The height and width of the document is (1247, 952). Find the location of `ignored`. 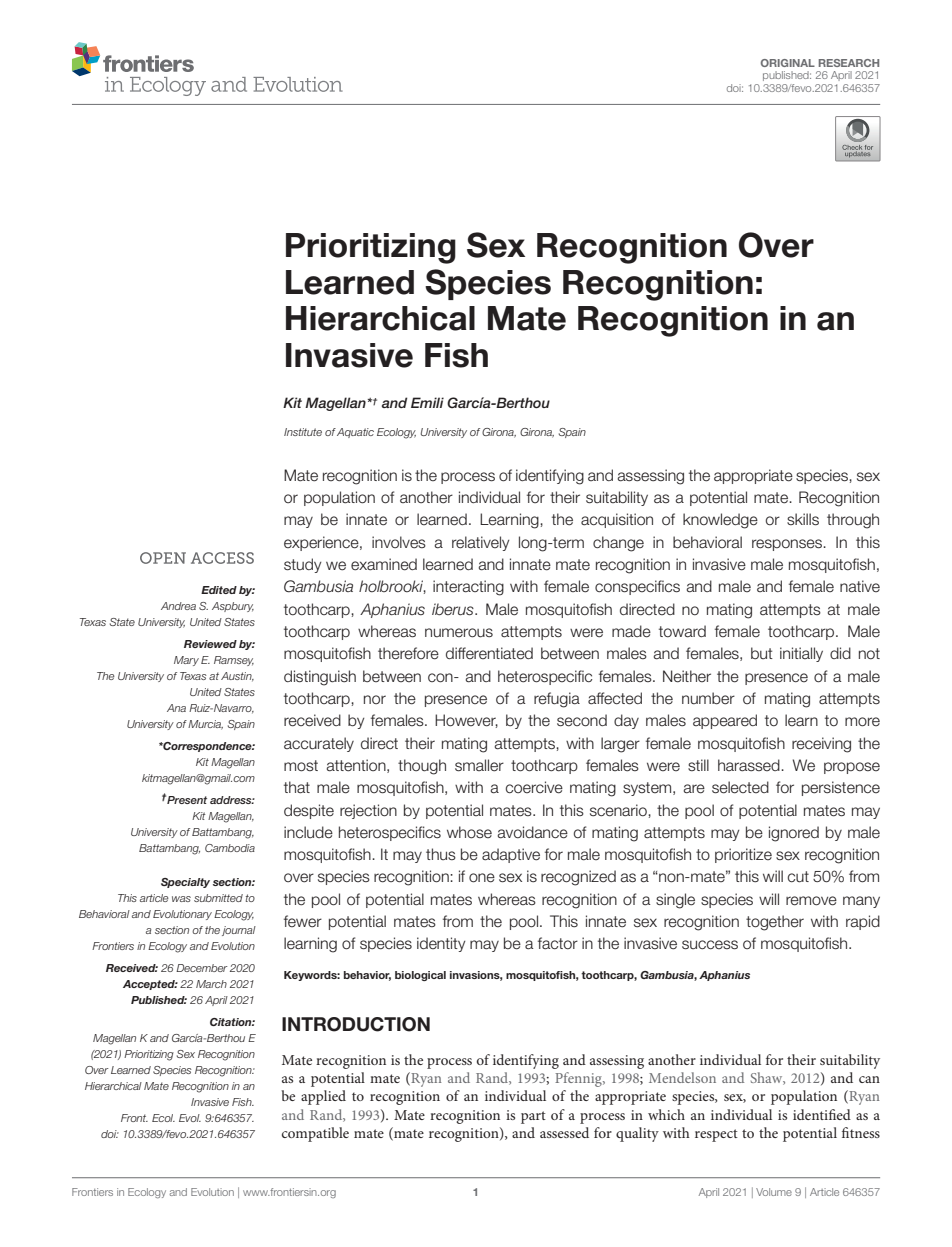

ignored is located at coordinates (794, 834).
